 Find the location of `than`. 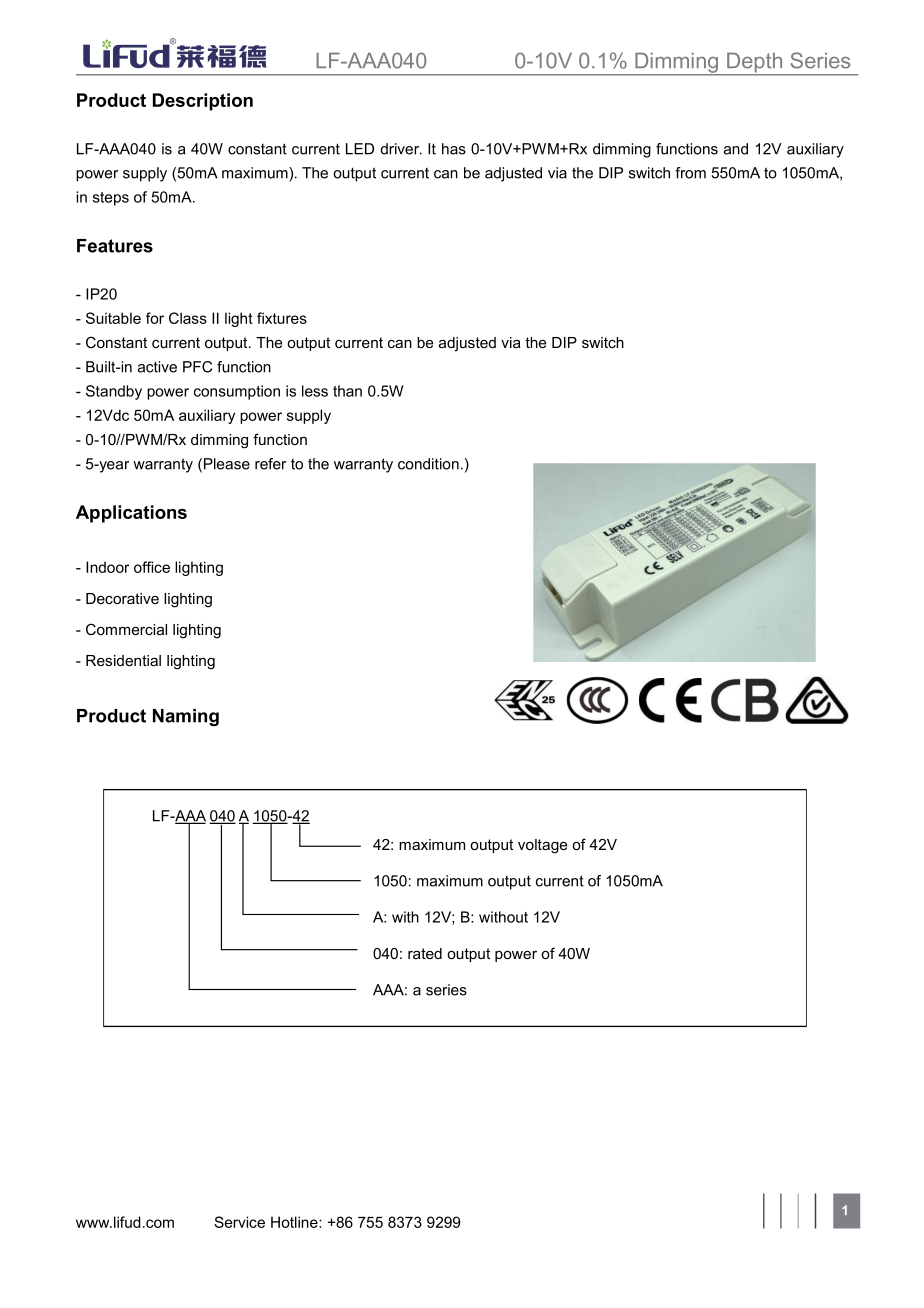

than is located at coordinates (347, 391).
